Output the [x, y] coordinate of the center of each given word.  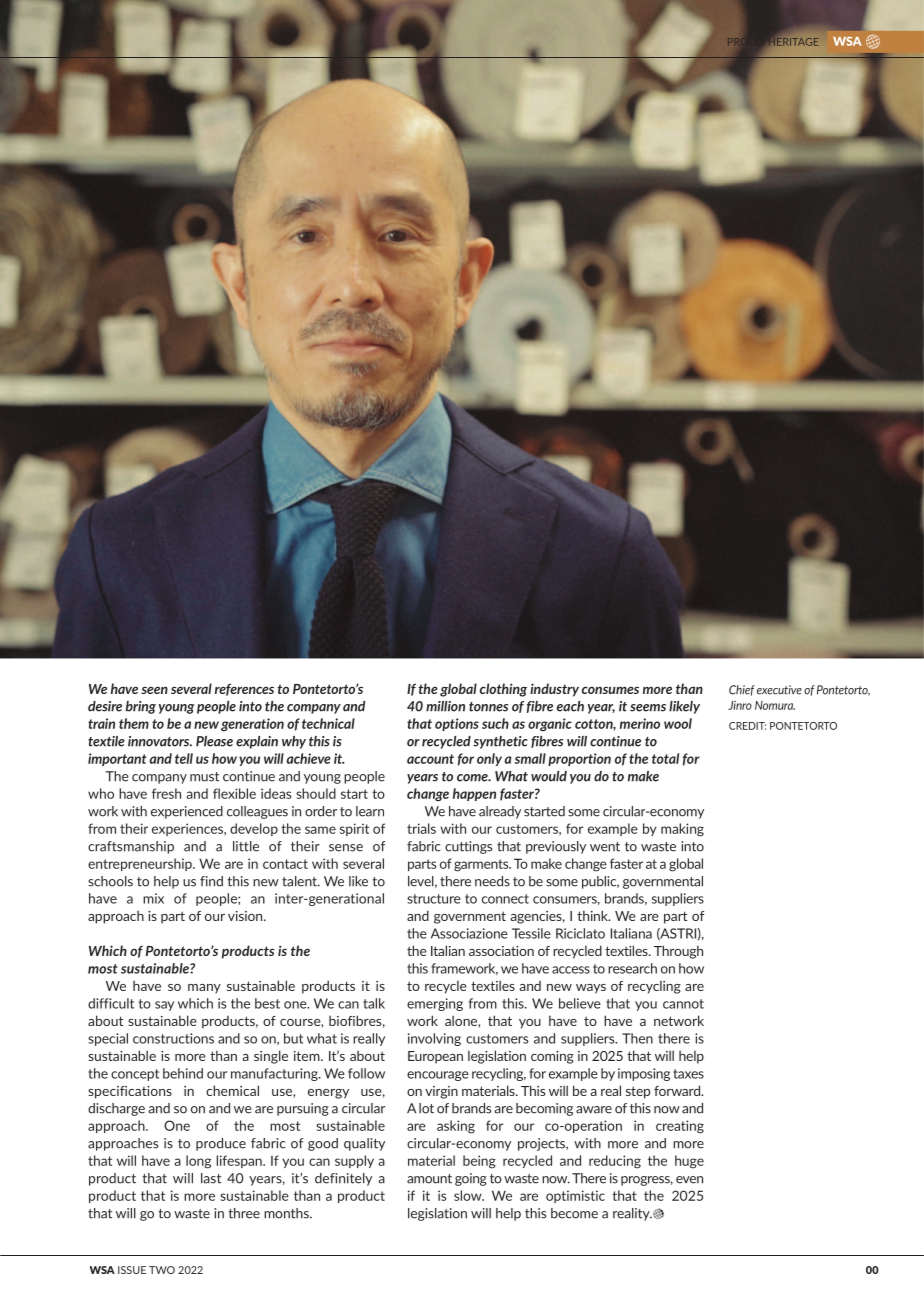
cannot [683, 1004]
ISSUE [132, 1270]
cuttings [468, 847]
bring [141, 707]
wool [678, 723]
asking [456, 1127]
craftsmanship [131, 847]
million [445, 706]
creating [680, 1127]
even [689, 1180]
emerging [435, 1004]
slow [469, 1195]
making [682, 830]
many [204, 989]
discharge [116, 1109]
